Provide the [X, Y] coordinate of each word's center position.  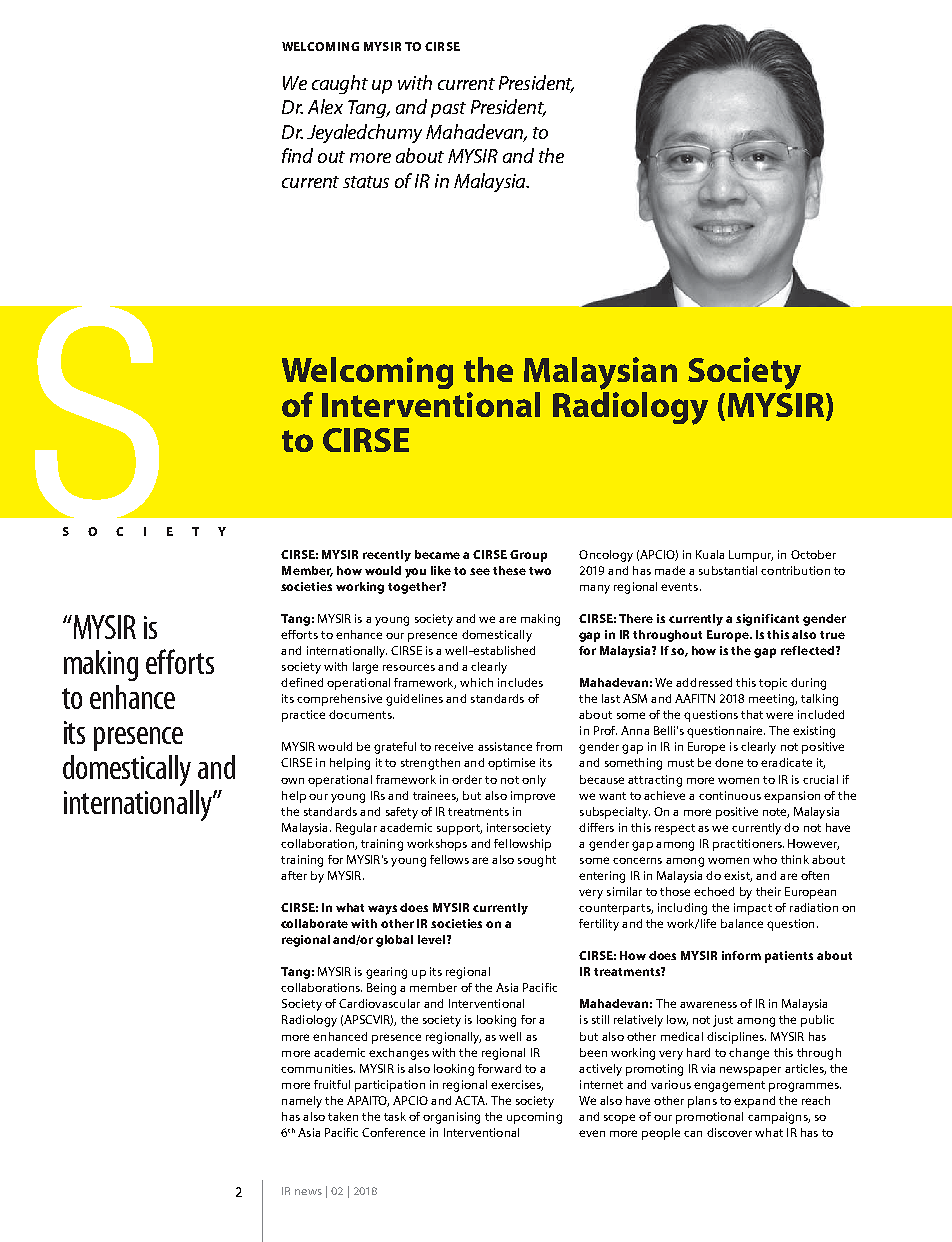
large [365, 668]
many [595, 589]
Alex [325, 106]
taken [343, 1116]
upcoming [534, 1118]
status [366, 182]
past [448, 110]
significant [767, 620]
